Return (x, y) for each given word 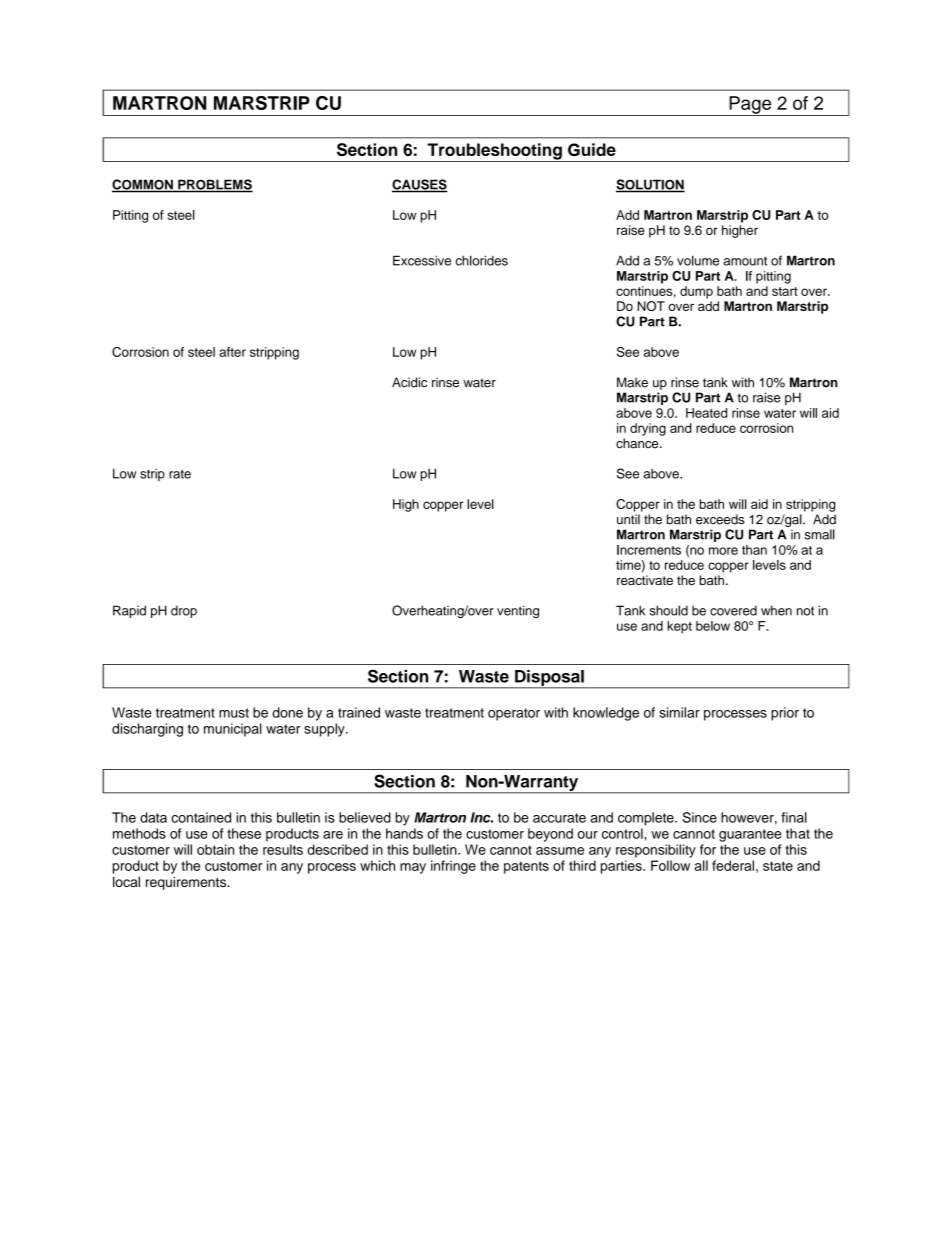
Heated (706, 413)
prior (785, 714)
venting (518, 611)
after (232, 352)
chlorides (482, 260)
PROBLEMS (214, 185)
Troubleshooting (494, 152)
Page (750, 106)
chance (638, 443)
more (723, 551)
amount (745, 261)
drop (184, 611)
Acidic (409, 382)
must (234, 713)
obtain (215, 849)
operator (514, 714)
